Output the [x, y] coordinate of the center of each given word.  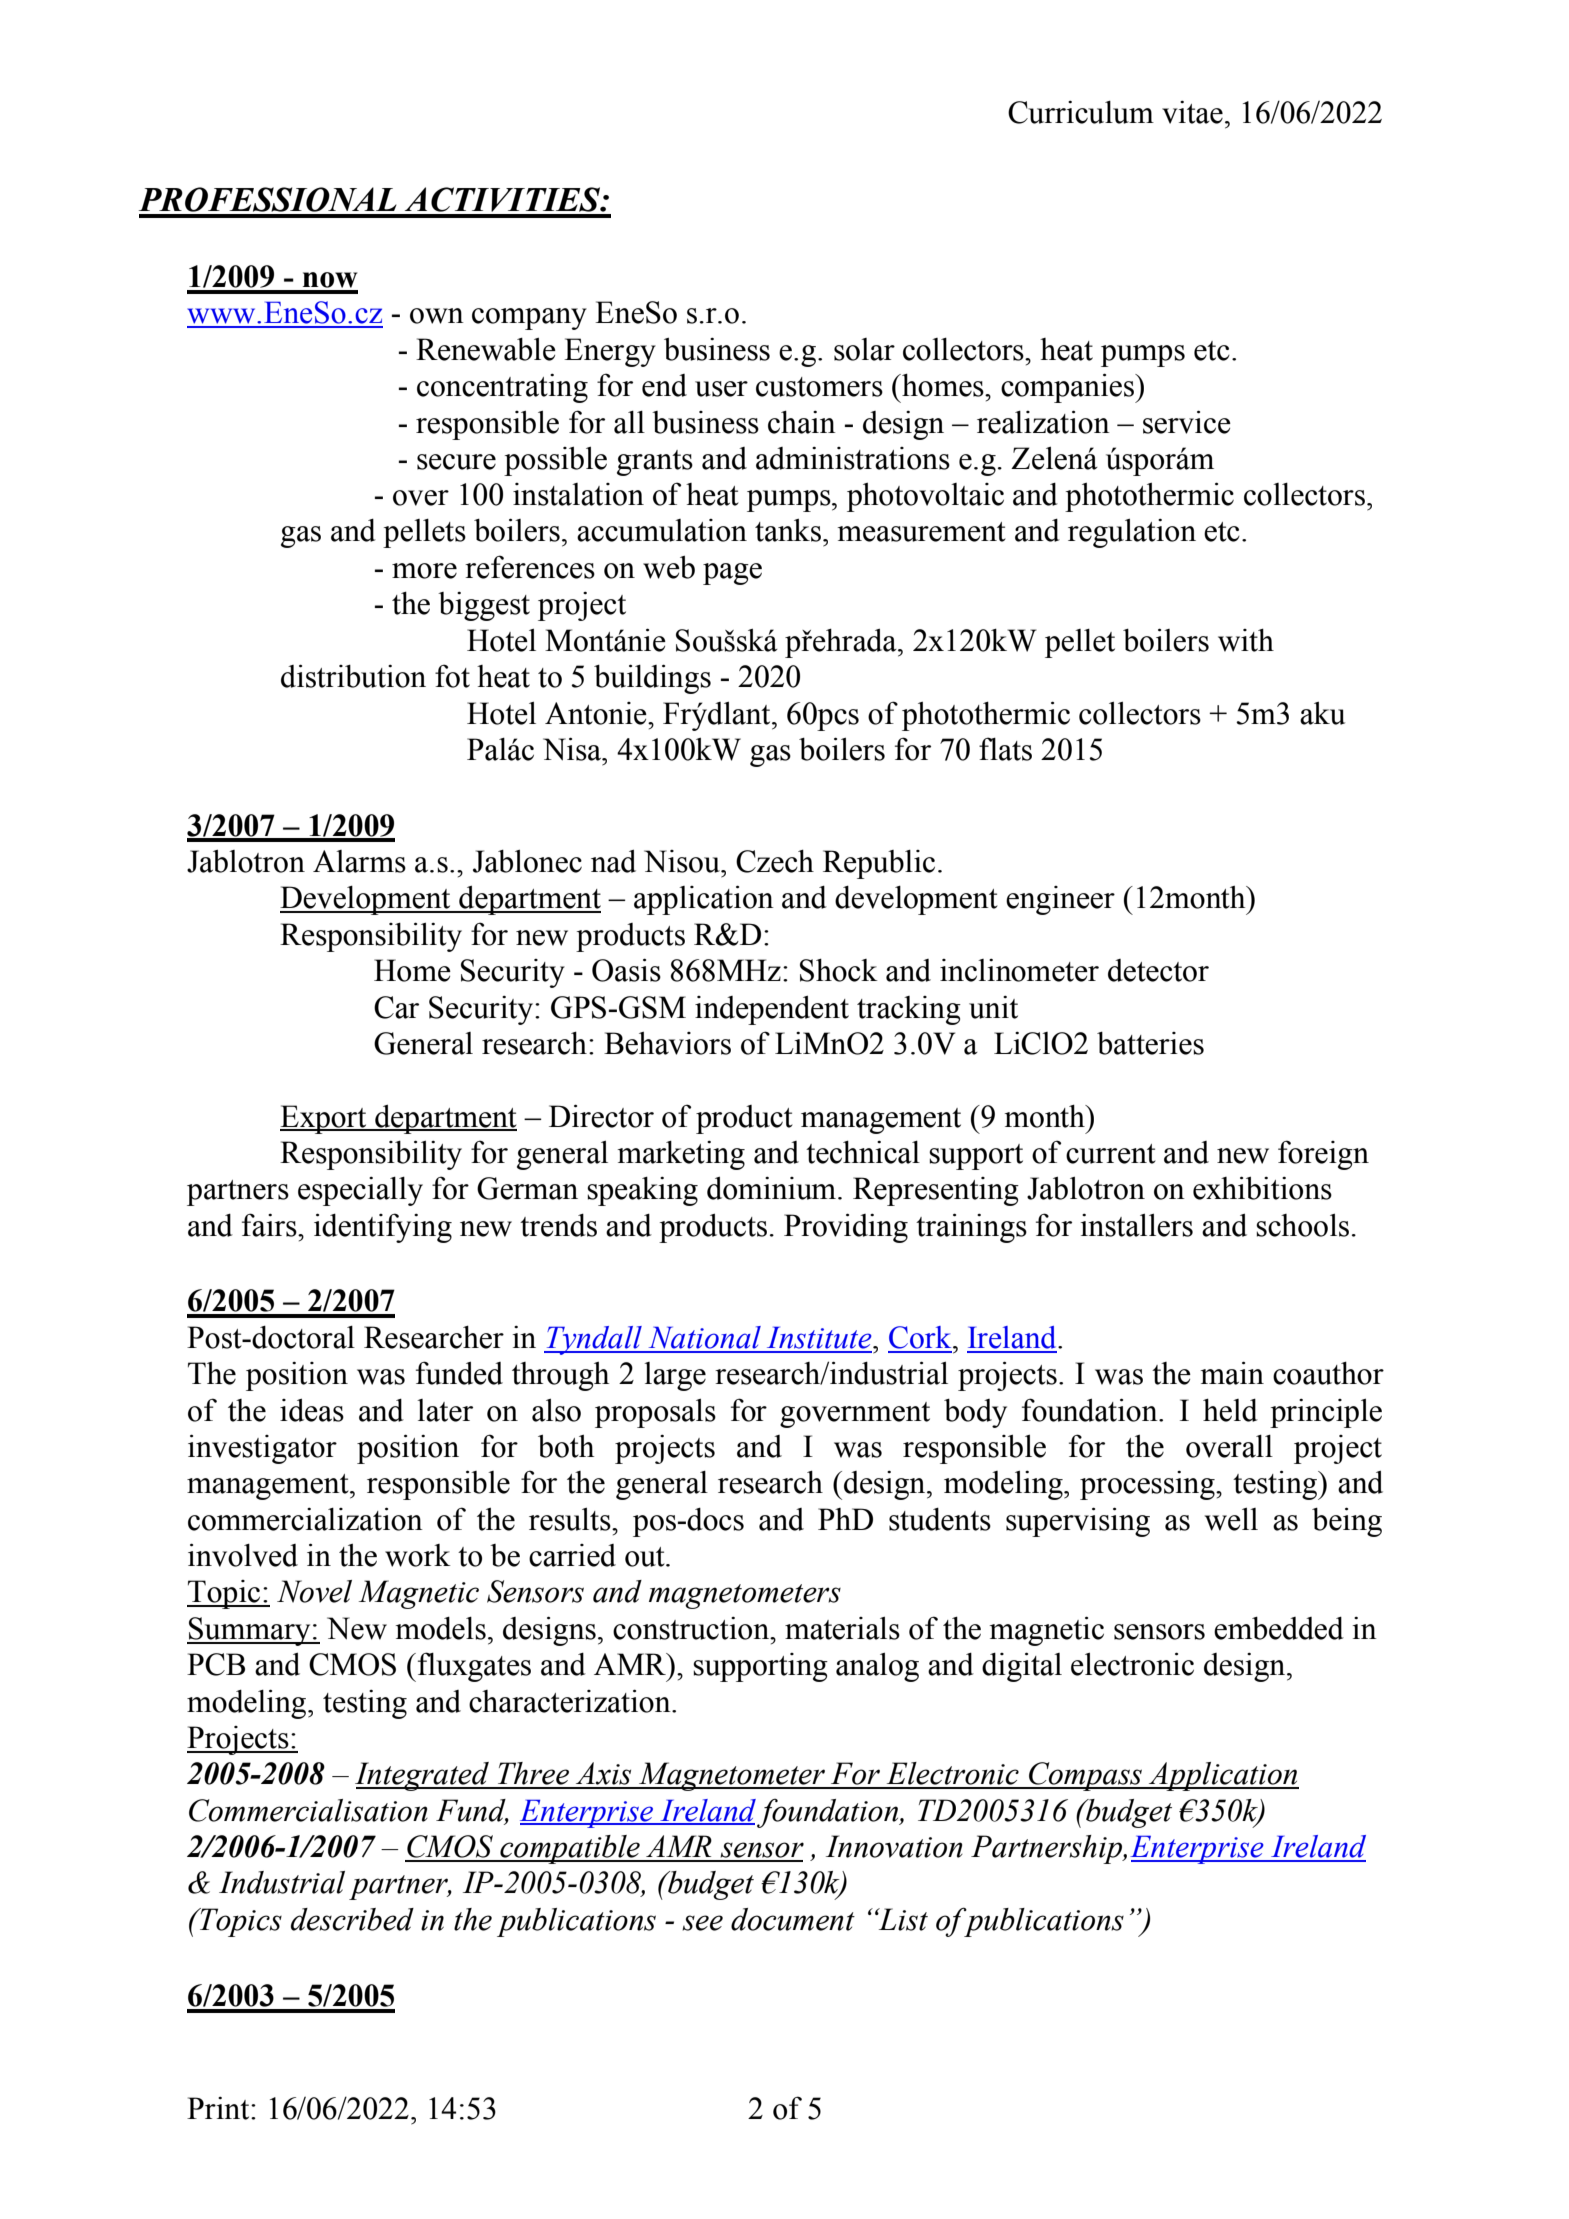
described [352, 1919]
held [1230, 1410]
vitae [1192, 112]
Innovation [894, 1846]
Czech [775, 861]
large [675, 1376]
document [793, 1919]
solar [864, 349]
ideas [312, 1410]
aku [1322, 713]
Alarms [359, 861]
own [437, 316]
